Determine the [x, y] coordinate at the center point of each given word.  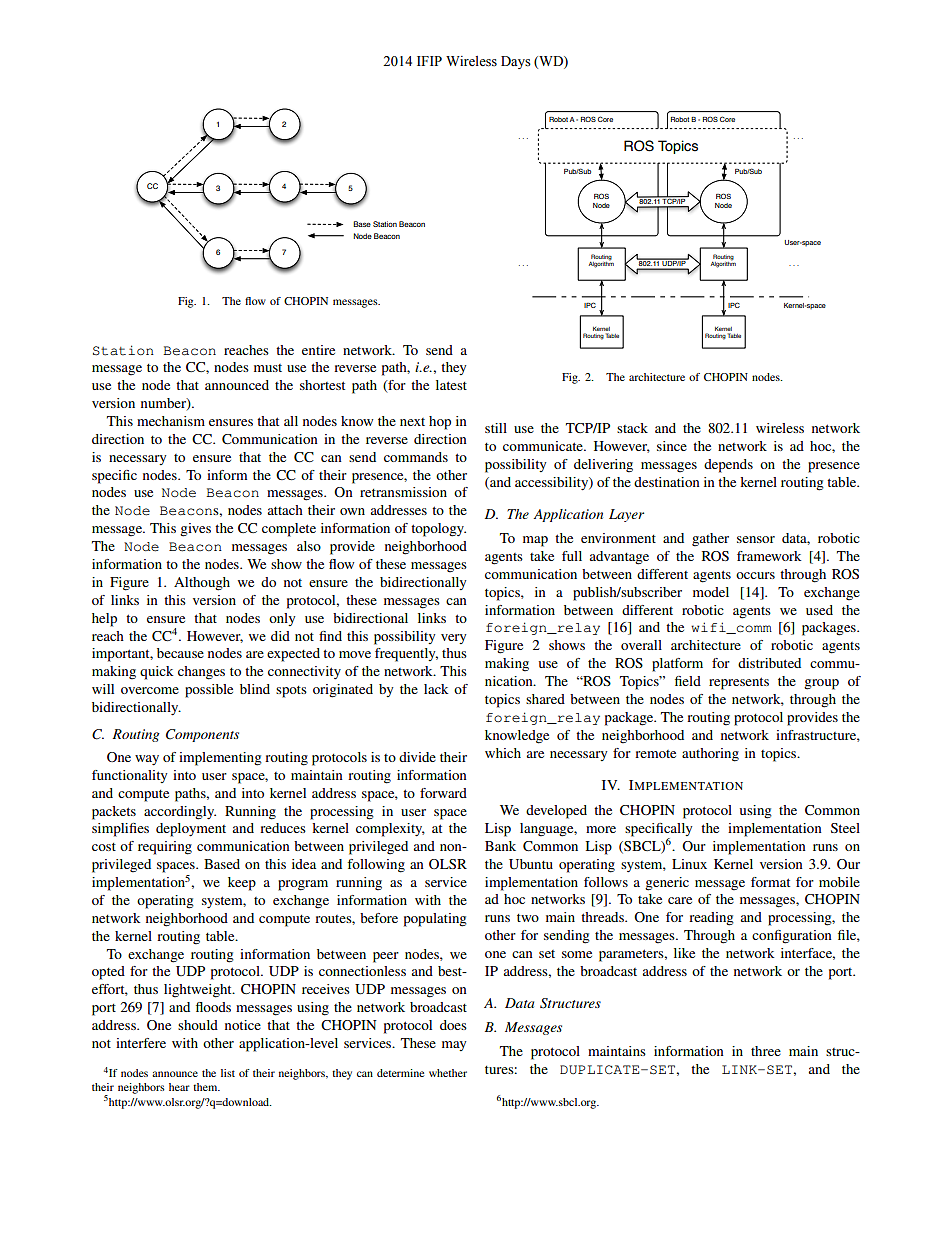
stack [632, 428]
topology [438, 530]
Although [202, 584]
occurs [755, 575]
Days [516, 62]
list [228, 1073]
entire [318, 350]
